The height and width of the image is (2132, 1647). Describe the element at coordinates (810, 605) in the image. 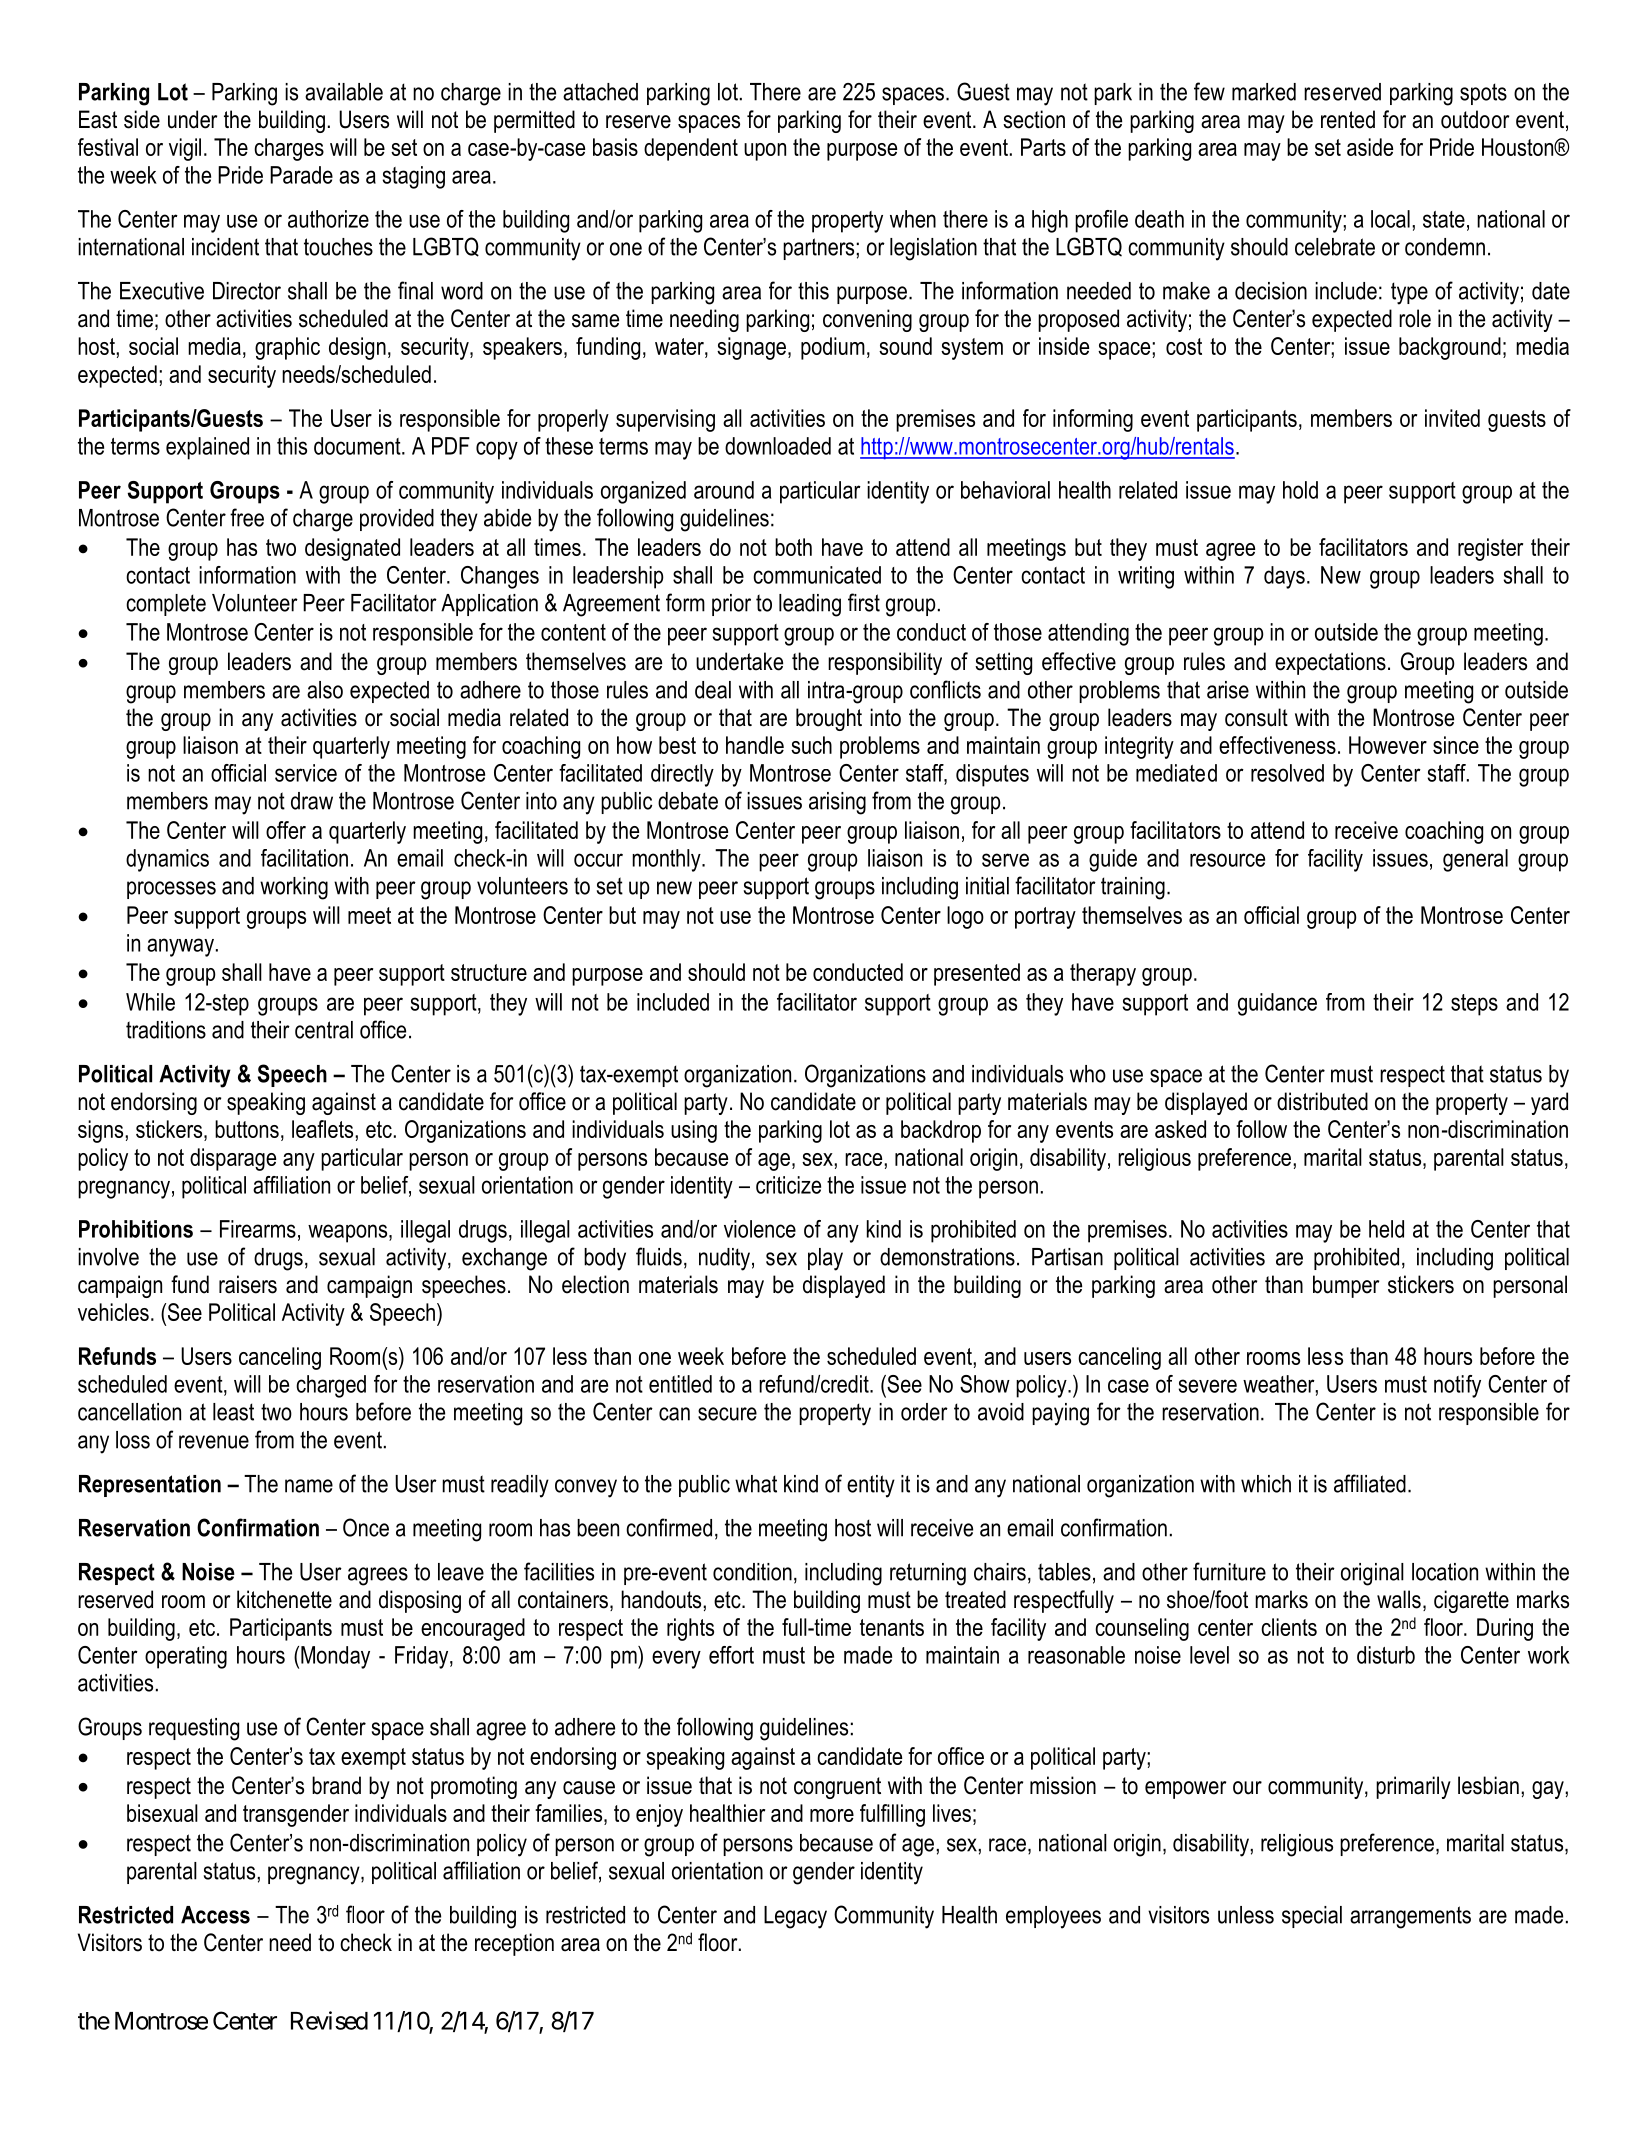

I see `leading` at that location.
